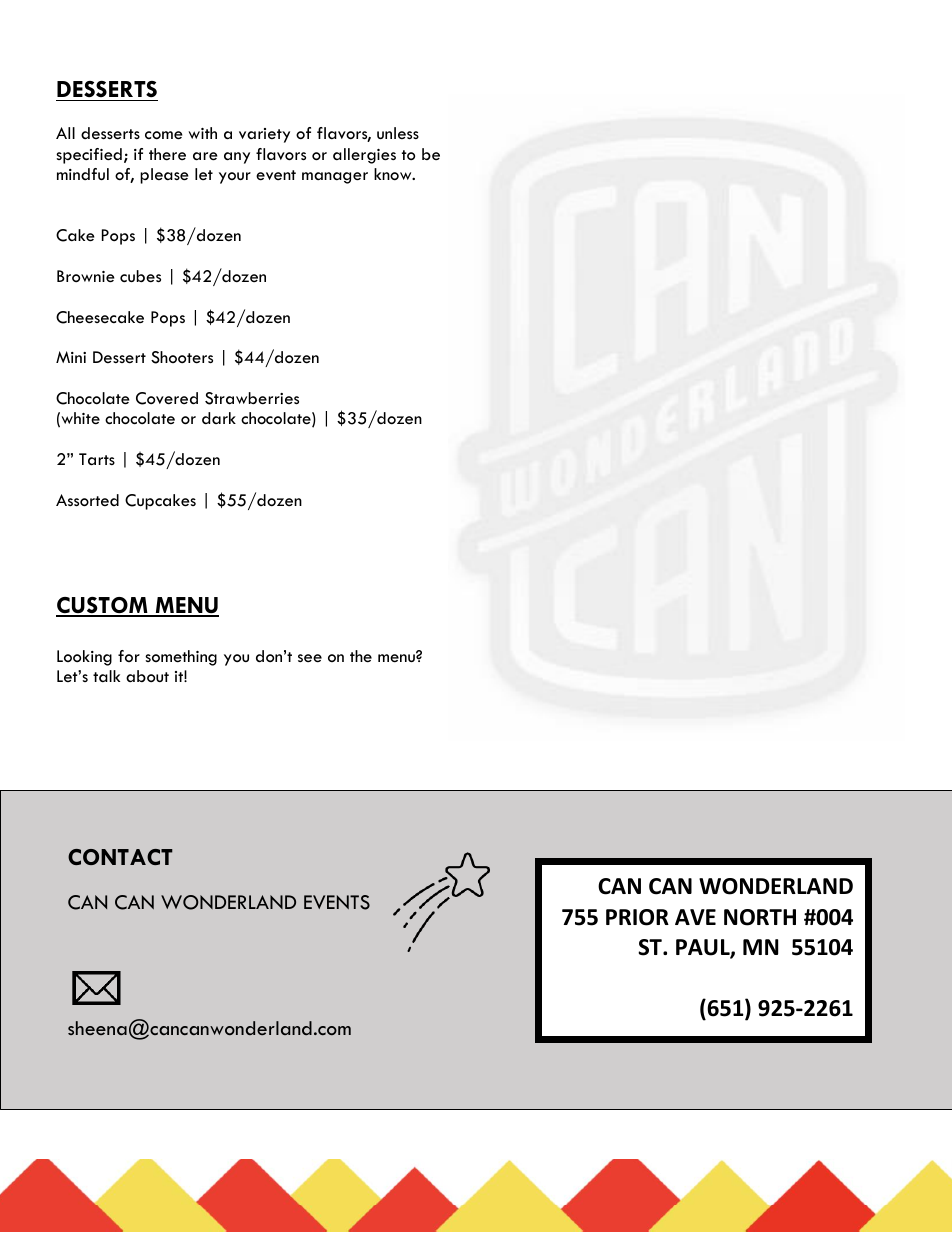 Image resolution: width=952 pixels, height=1233 pixels. Describe the element at coordinates (120, 857) in the screenshot. I see `CONTACT` at that location.
